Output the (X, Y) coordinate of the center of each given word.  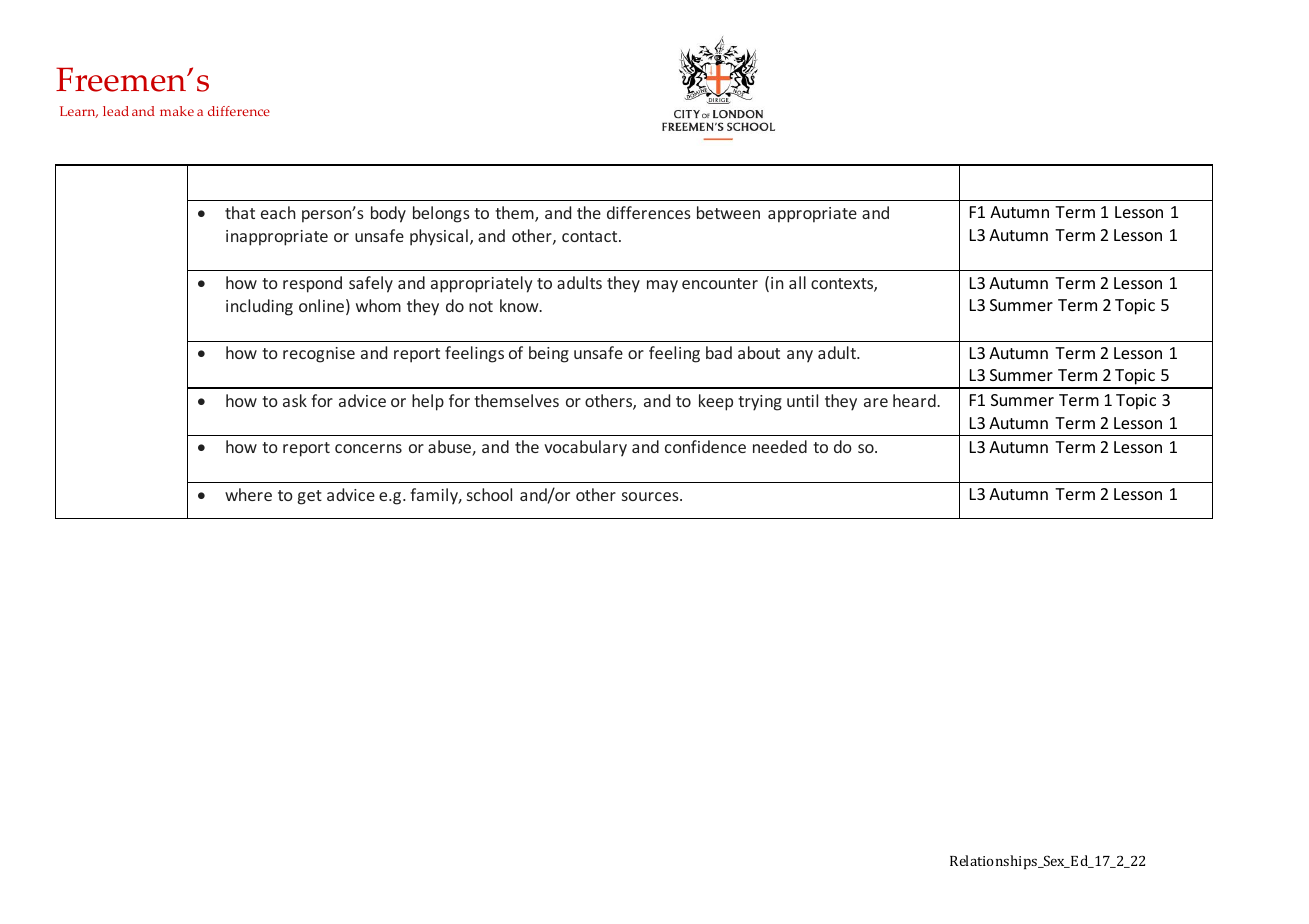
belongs (441, 214)
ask (295, 400)
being (549, 354)
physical (439, 237)
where (248, 494)
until (802, 400)
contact (591, 236)
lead (116, 111)
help (428, 402)
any (800, 356)
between (728, 212)
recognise (319, 355)
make (177, 111)
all (797, 282)
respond (312, 284)
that (240, 212)
